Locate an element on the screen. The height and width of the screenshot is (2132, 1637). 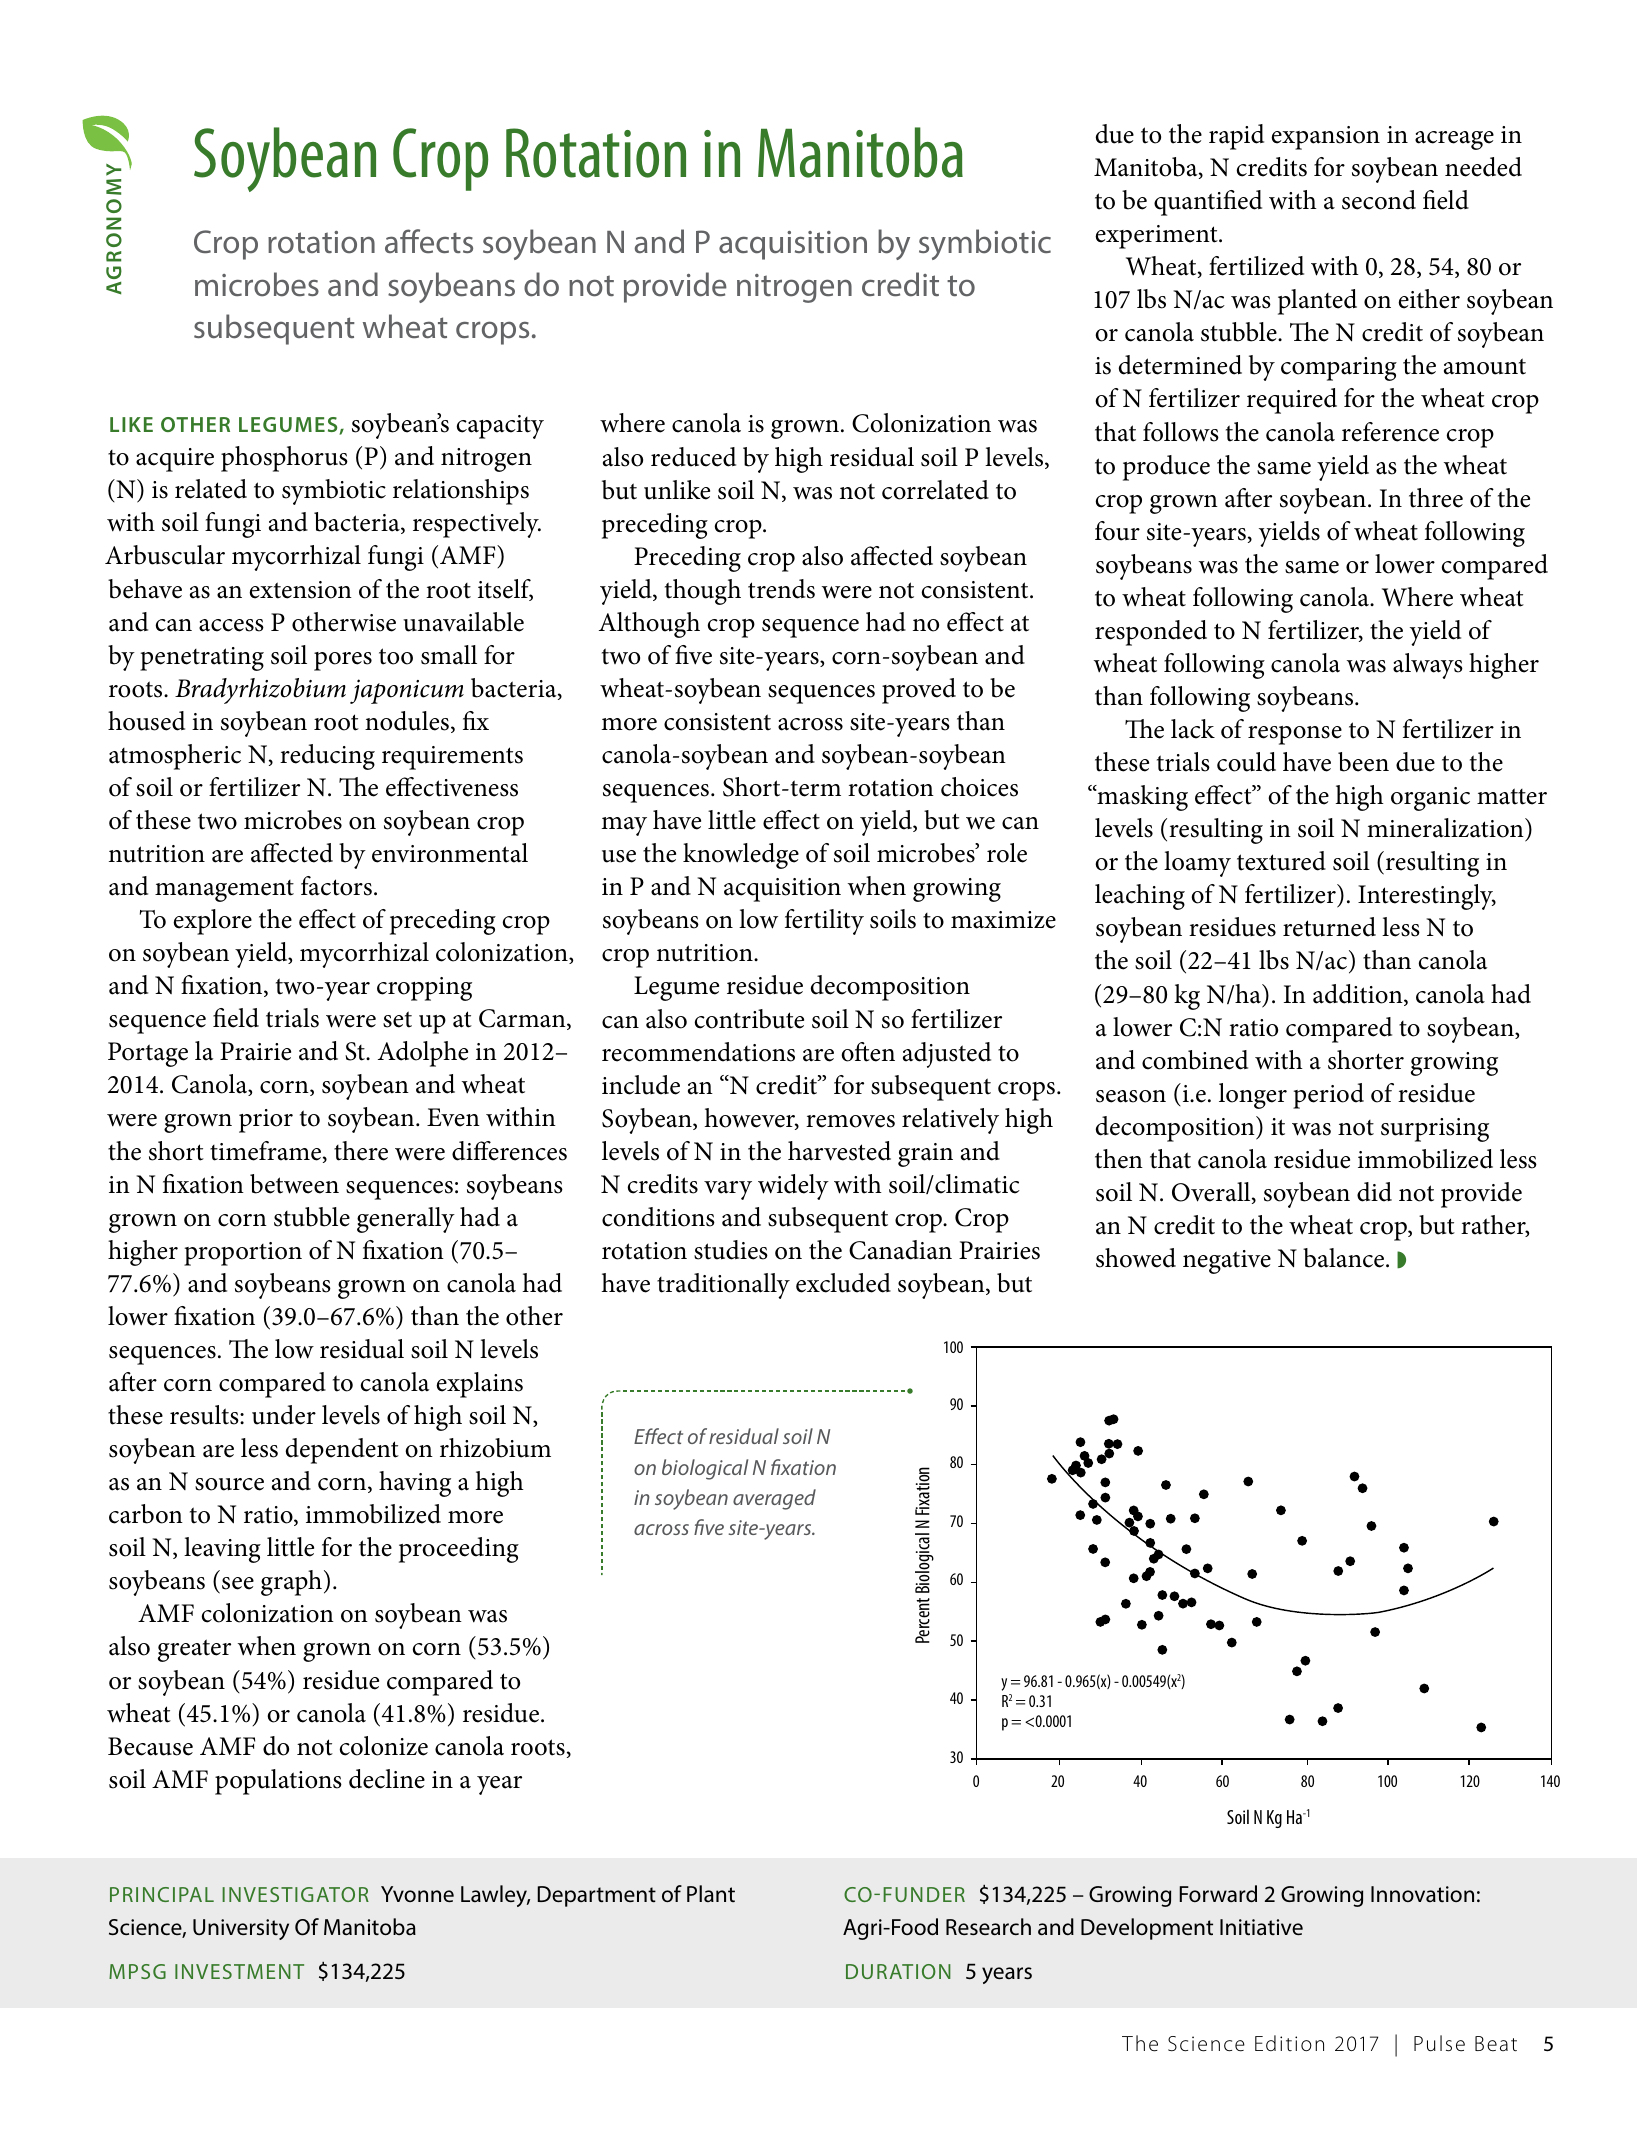
prior is located at coordinates (266, 1121).
